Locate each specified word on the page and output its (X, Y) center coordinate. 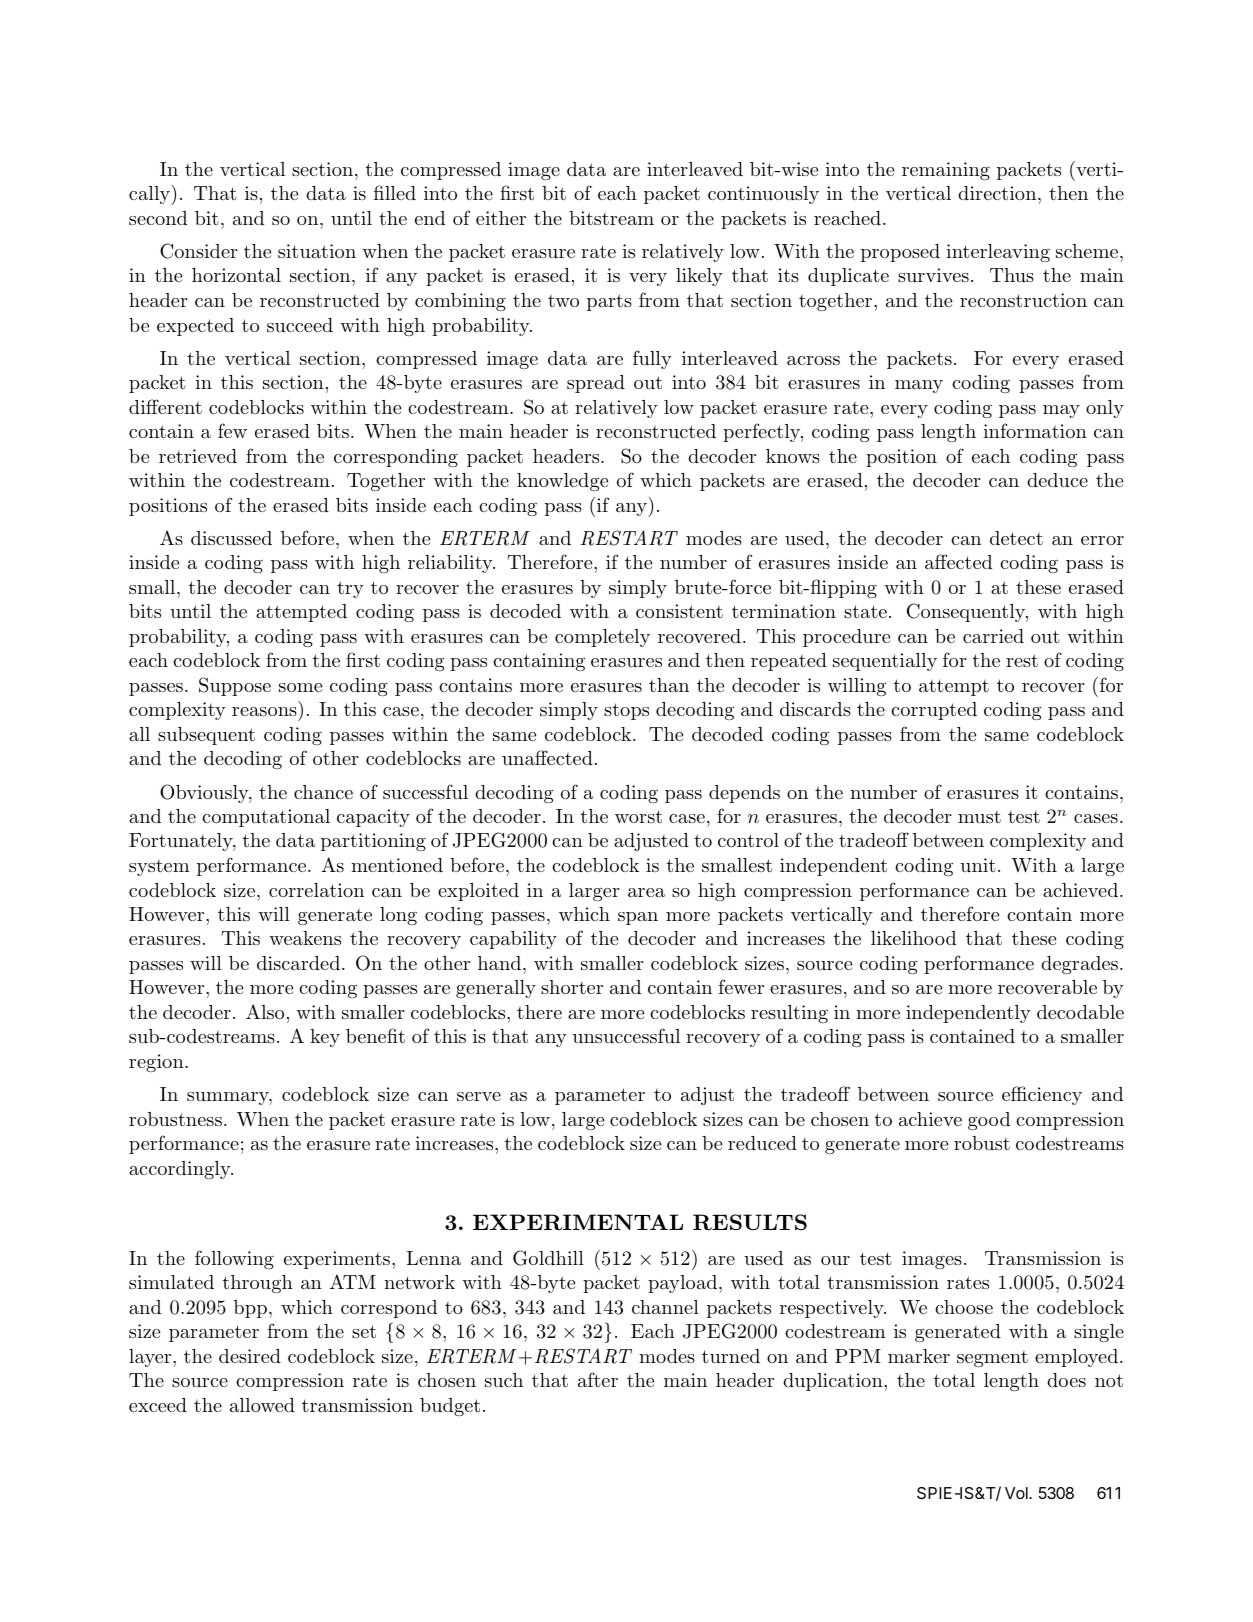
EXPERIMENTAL (578, 1222)
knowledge (562, 482)
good (989, 1121)
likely (699, 277)
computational (266, 818)
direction (998, 193)
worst (638, 816)
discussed (231, 538)
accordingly (181, 1170)
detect (1016, 538)
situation (317, 251)
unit (978, 865)
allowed (262, 1405)
